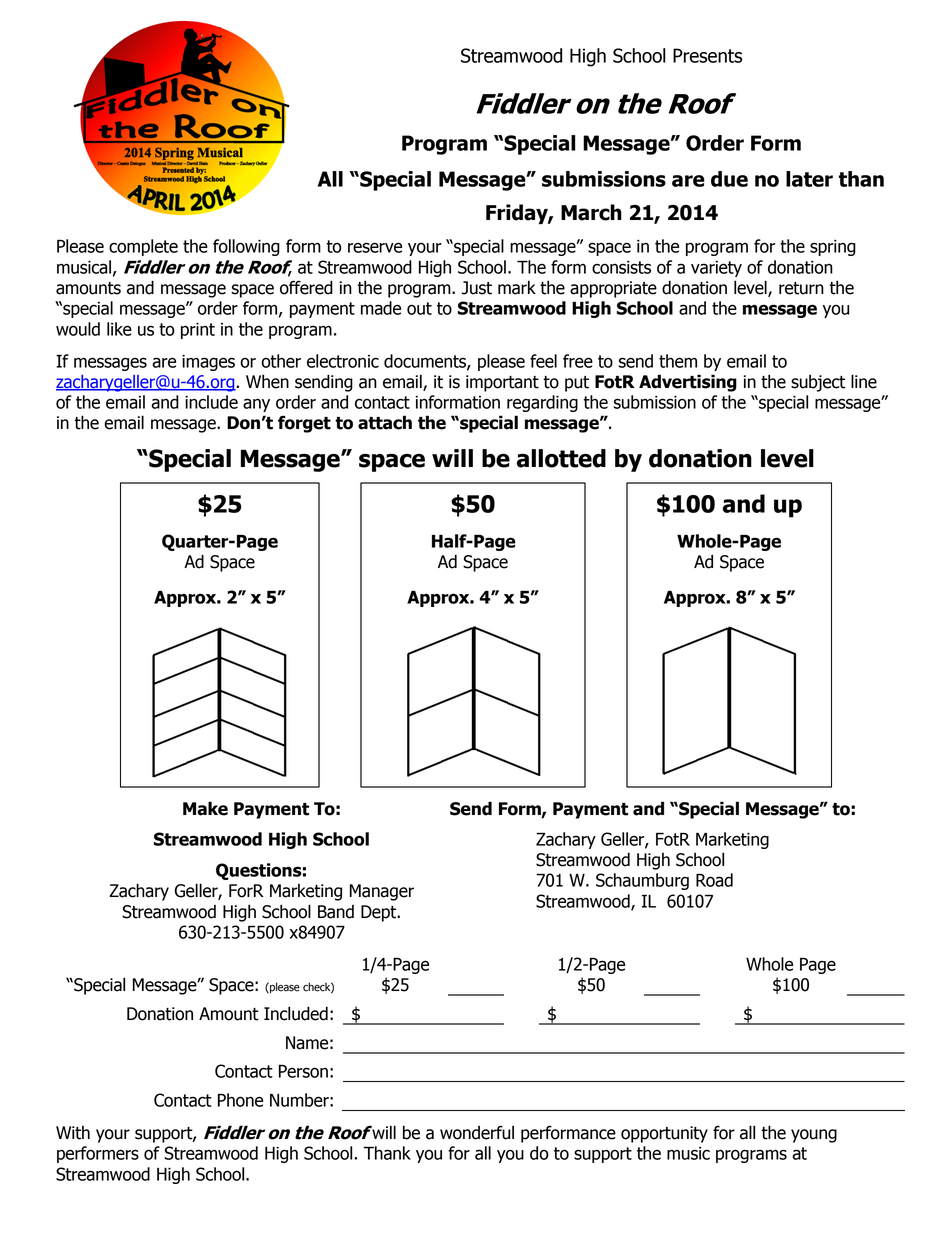 Image resolution: width=952 pixels, height=1233 pixels. Describe the element at coordinates (382, 892) in the screenshot. I see `Manager` at that location.
